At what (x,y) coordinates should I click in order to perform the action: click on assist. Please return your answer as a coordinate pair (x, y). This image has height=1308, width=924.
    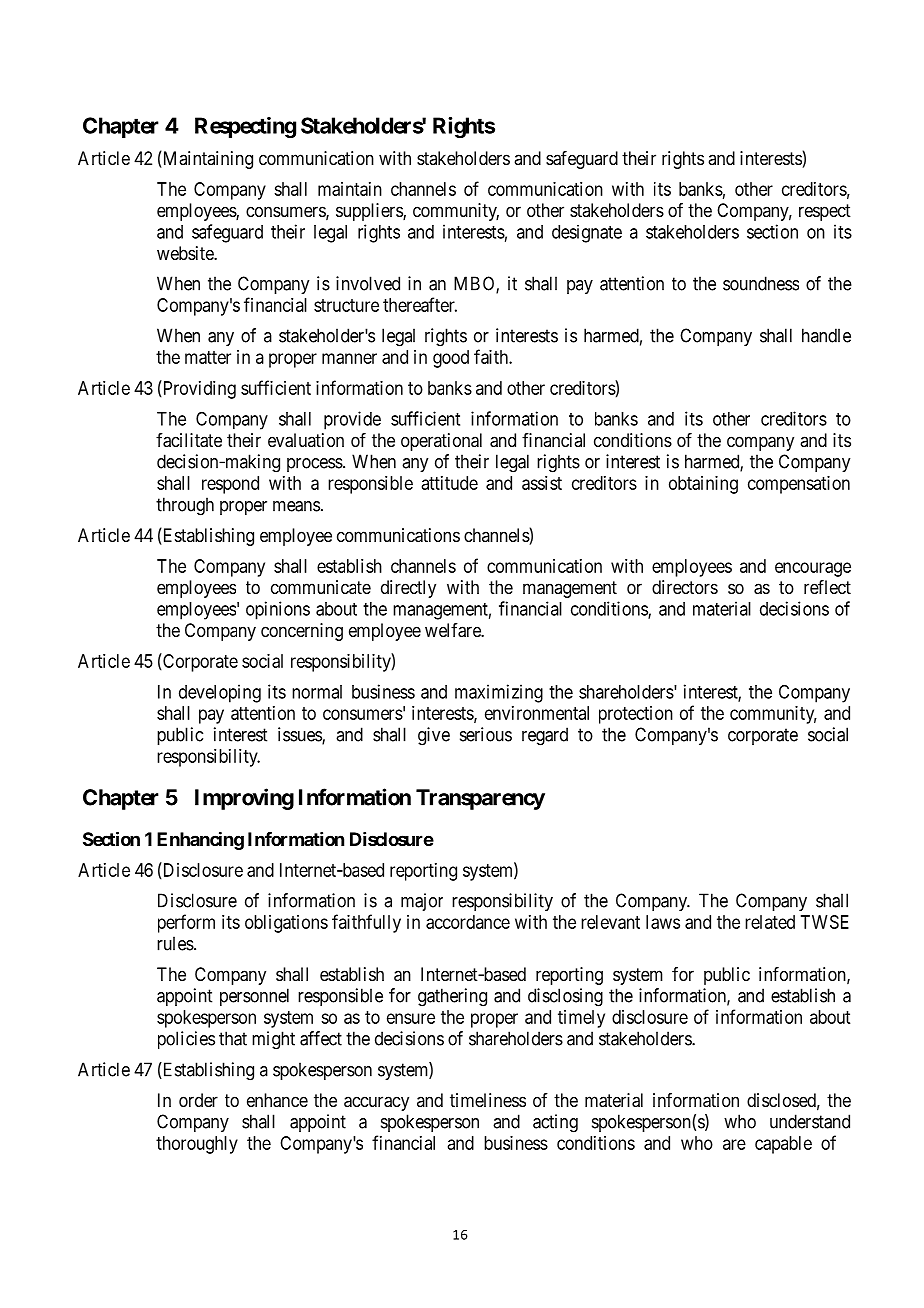
    Looking at the image, I should click on (542, 483).
